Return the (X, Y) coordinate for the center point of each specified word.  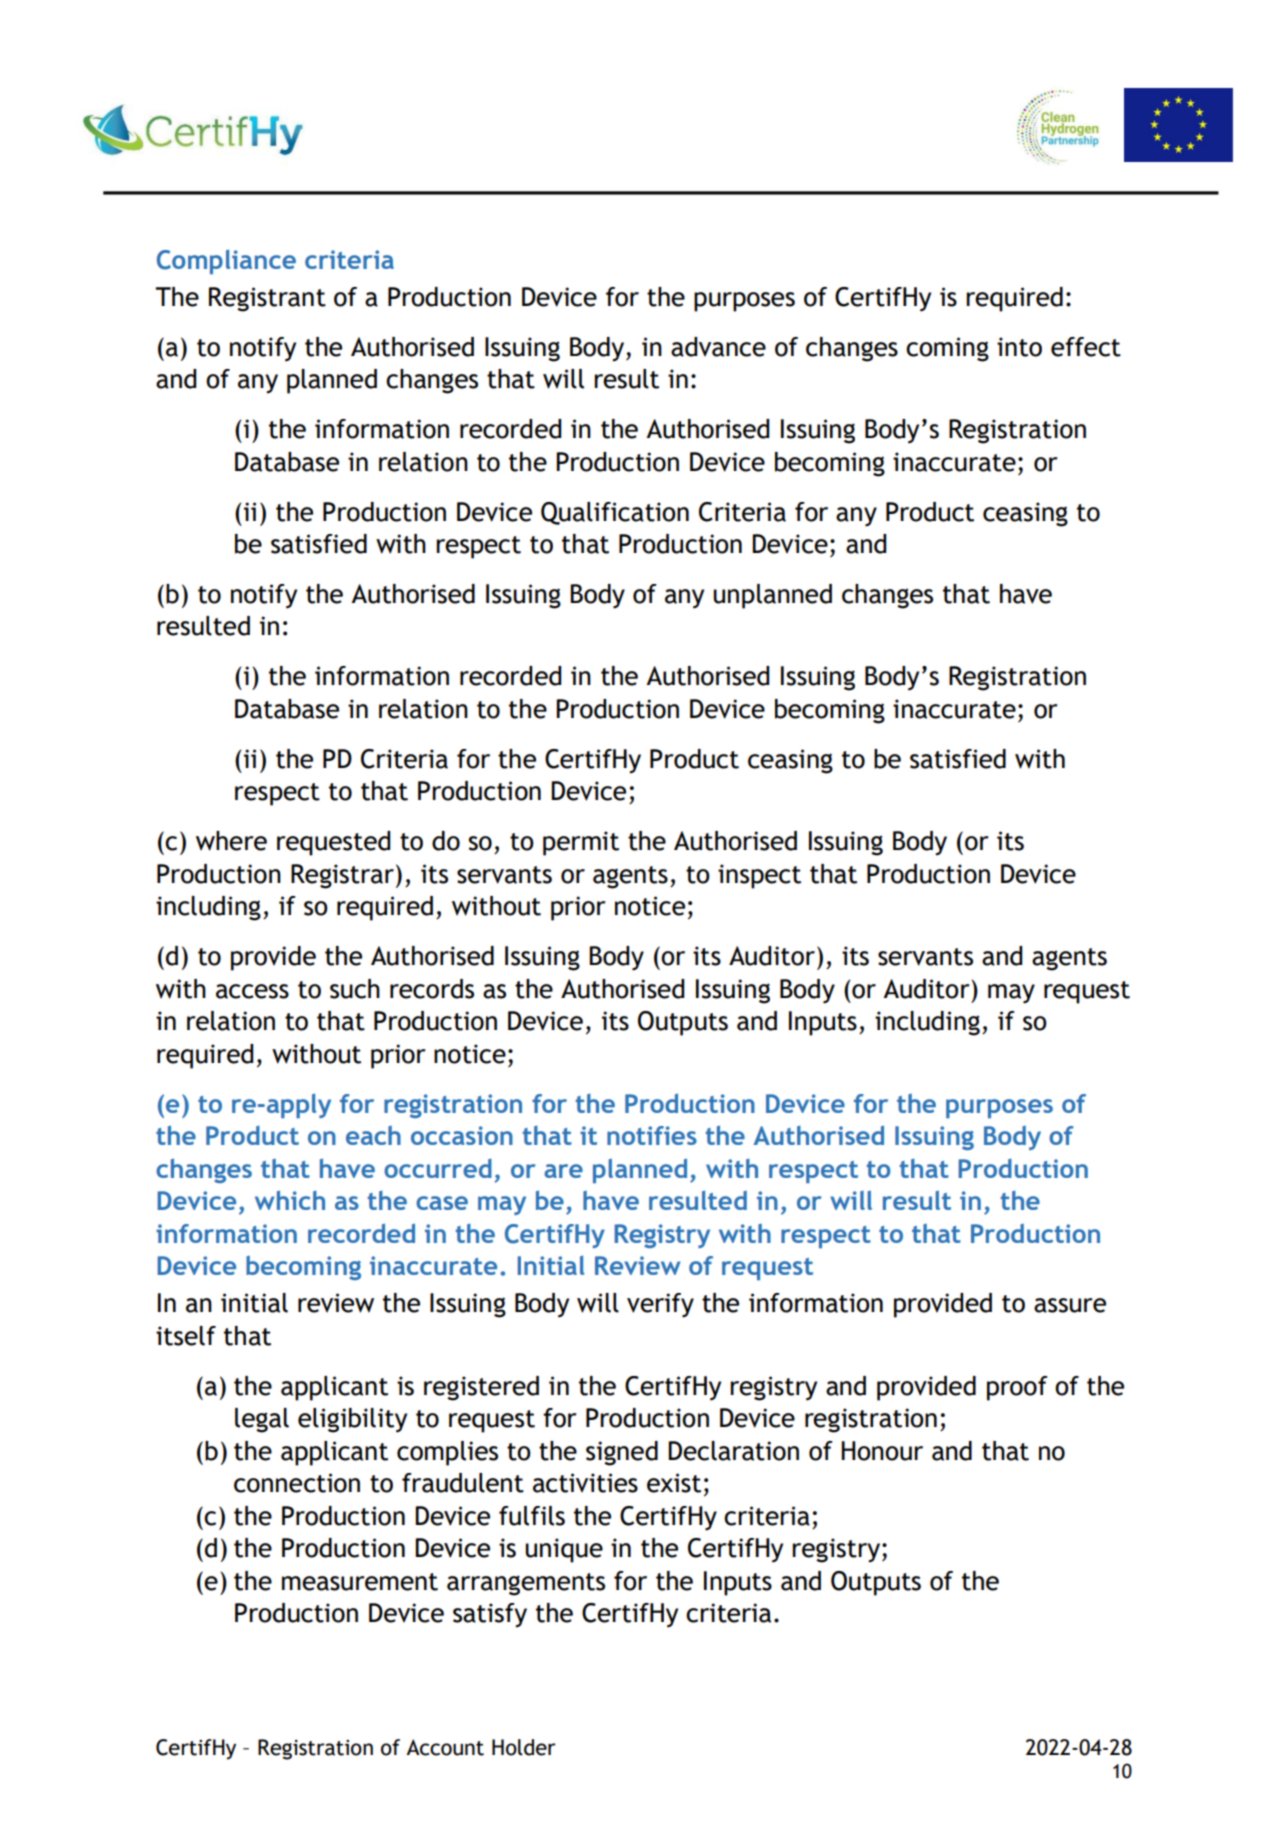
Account (445, 1747)
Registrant (267, 299)
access (252, 991)
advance (718, 347)
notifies (652, 1135)
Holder (523, 1747)
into (1019, 347)
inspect (759, 876)
